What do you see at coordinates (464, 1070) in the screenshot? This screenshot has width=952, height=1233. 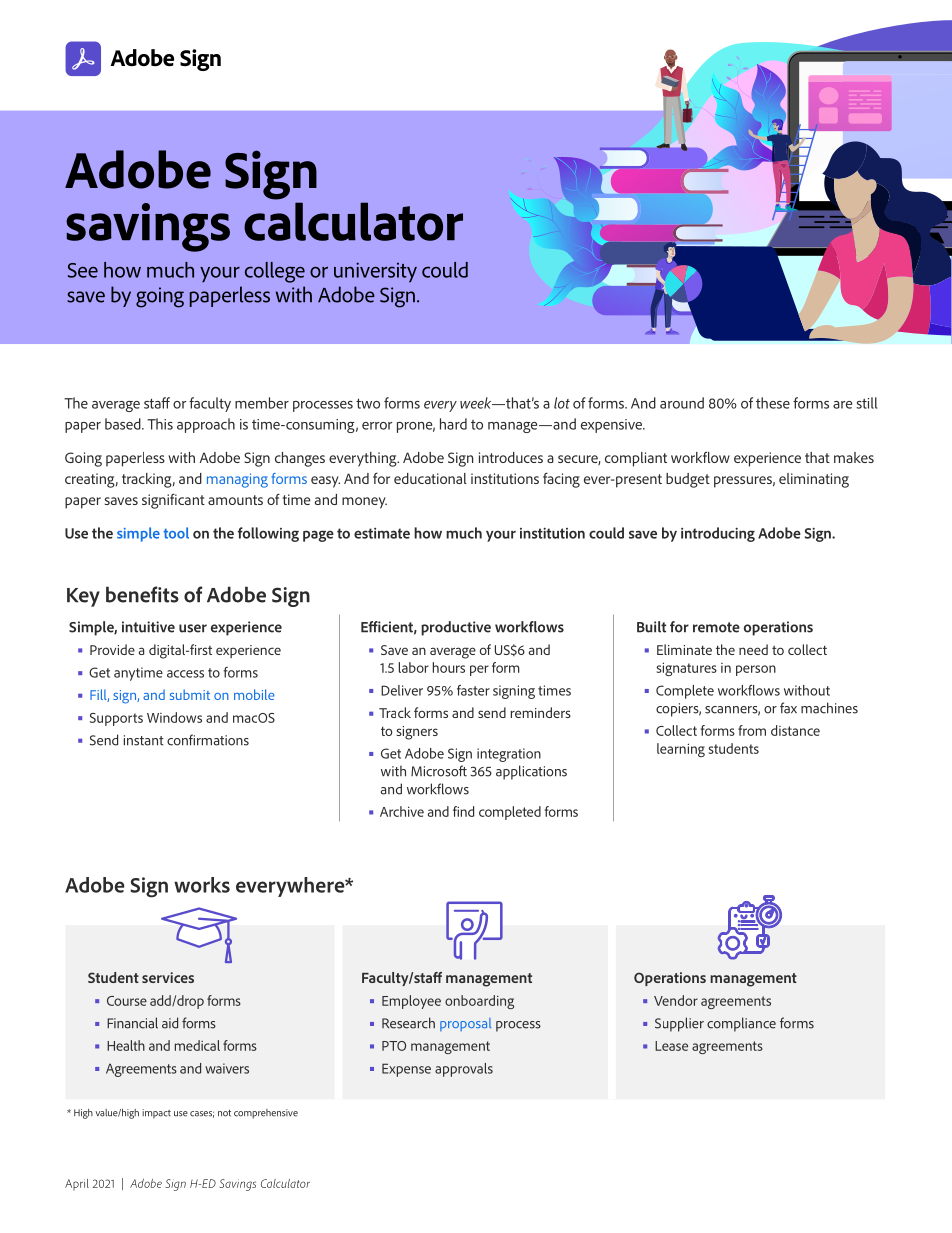 I see `approvals` at bounding box center [464, 1070].
